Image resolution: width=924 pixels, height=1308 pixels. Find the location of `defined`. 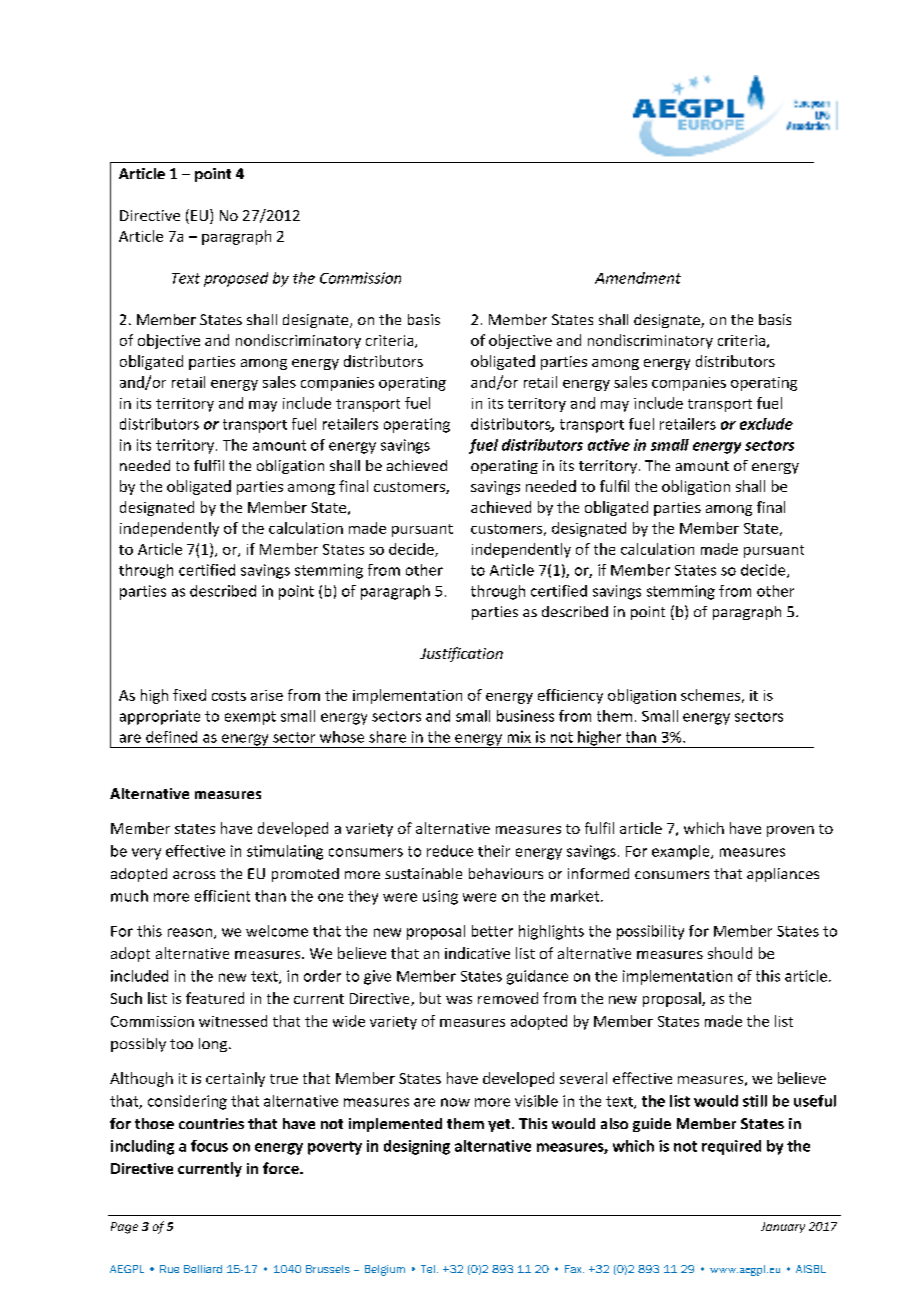

defined is located at coordinates (171, 737).
